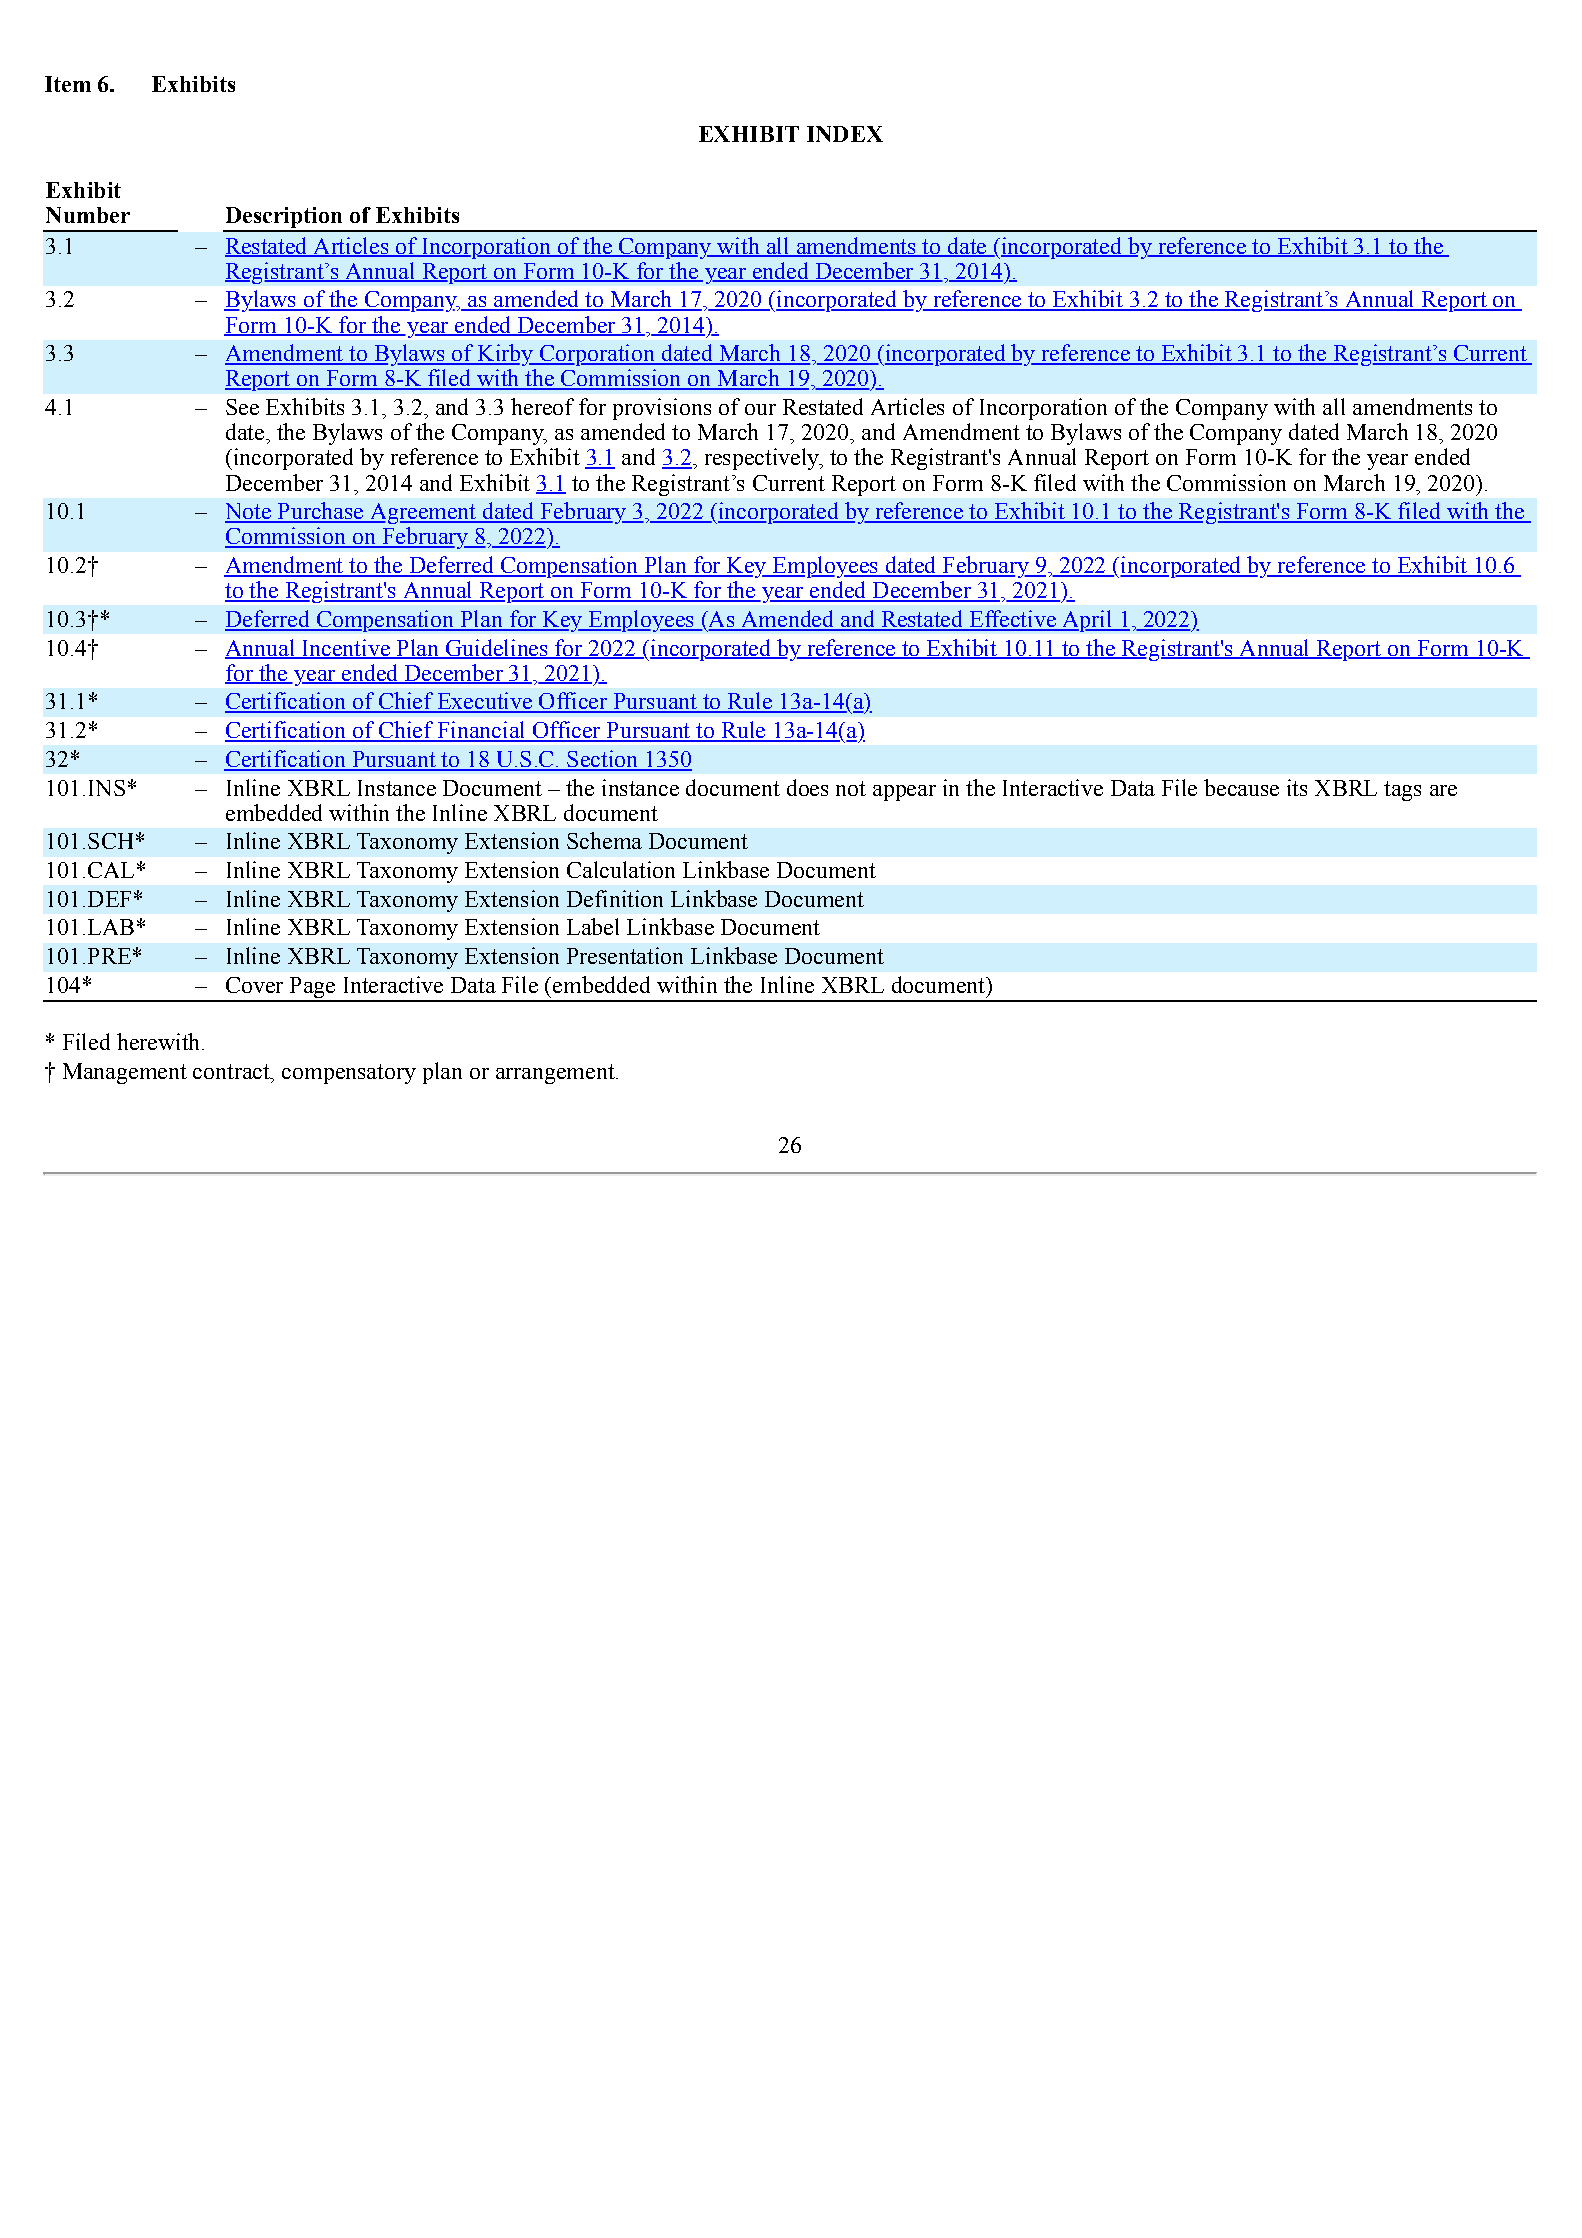  I want to click on does, so click(807, 787).
